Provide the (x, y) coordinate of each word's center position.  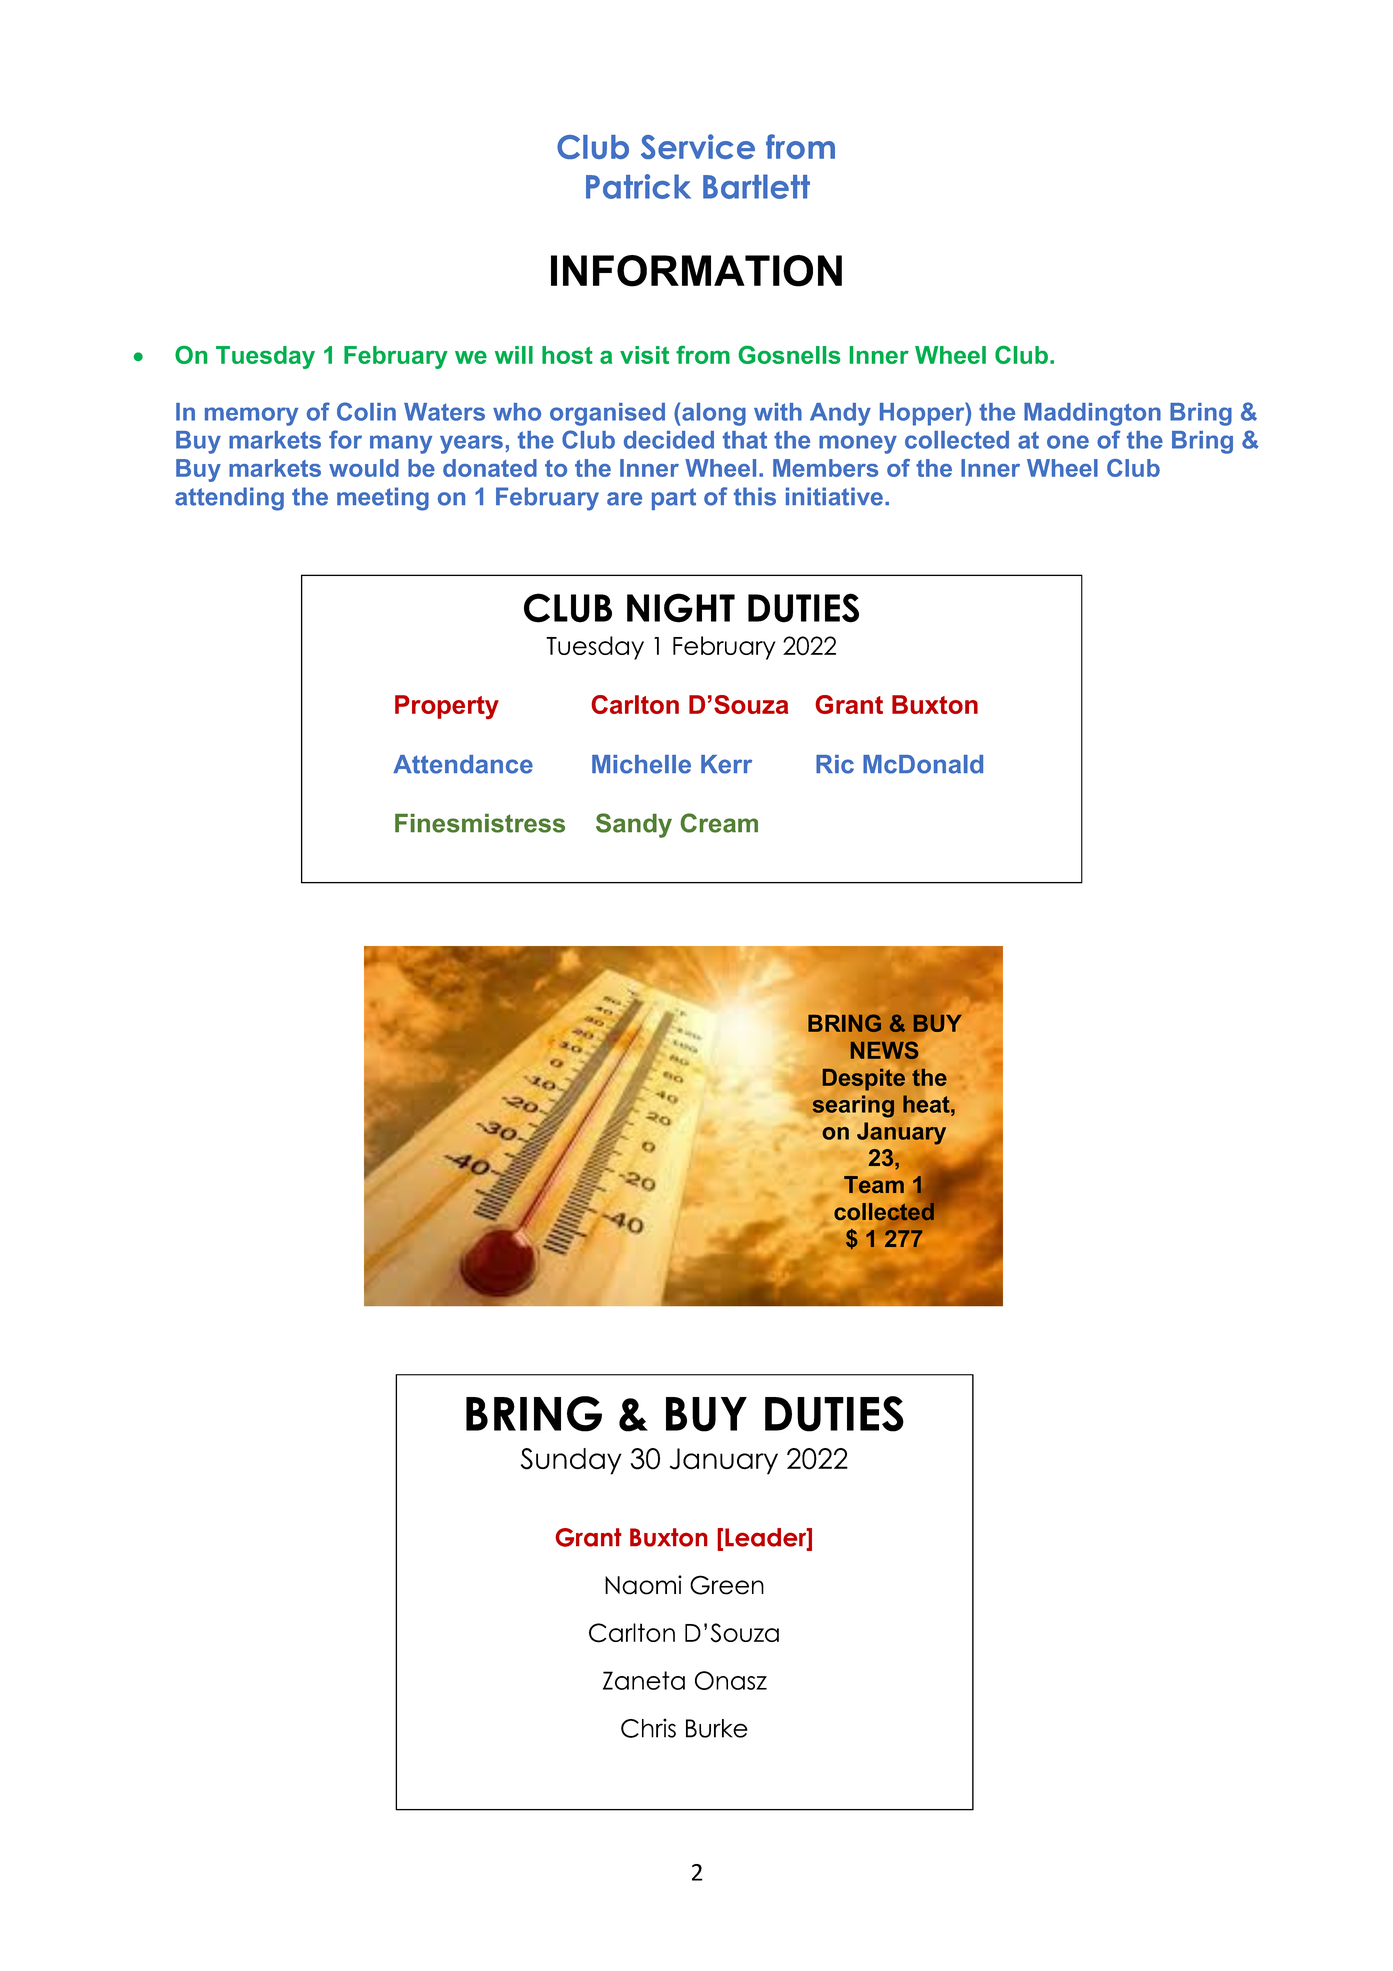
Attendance (463, 764)
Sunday (571, 1461)
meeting (383, 499)
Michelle (641, 764)
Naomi (643, 1585)
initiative (834, 496)
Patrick (638, 186)
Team (874, 1184)
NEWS (884, 1050)
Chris (648, 1728)
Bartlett (756, 186)
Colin (366, 411)
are (624, 499)
